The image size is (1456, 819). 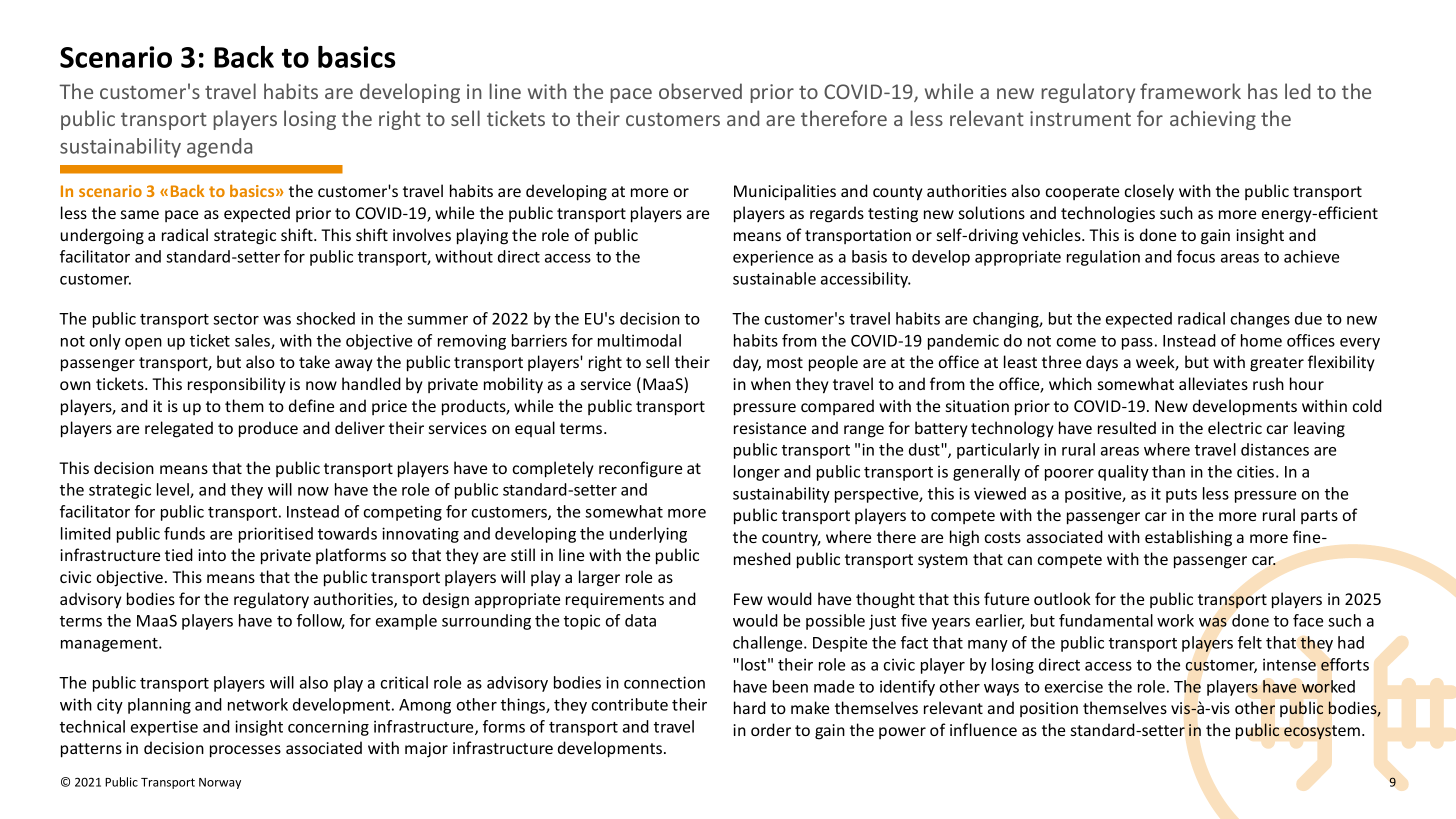 What do you see at coordinates (1213, 383) in the page?
I see `alleviates` at bounding box center [1213, 383].
